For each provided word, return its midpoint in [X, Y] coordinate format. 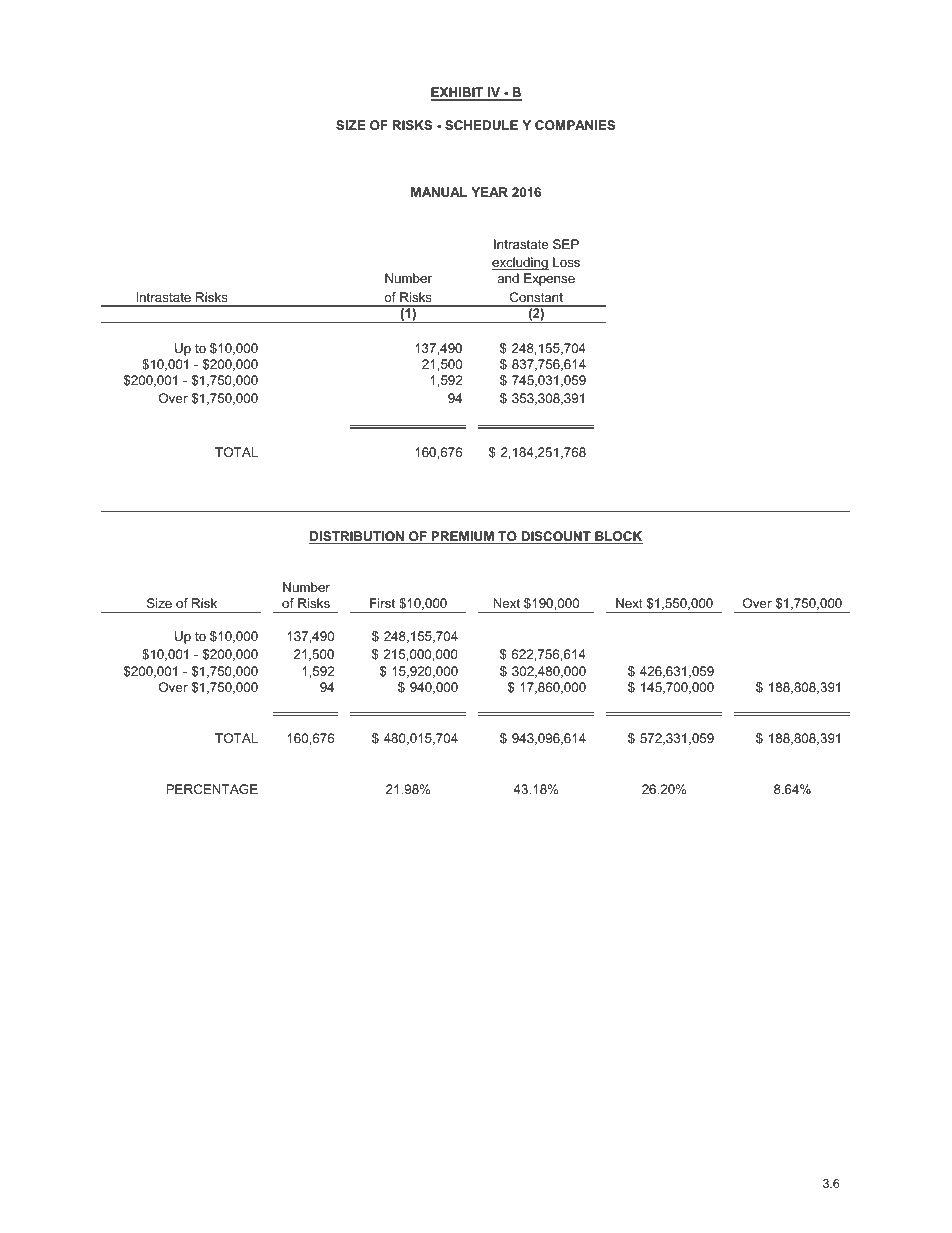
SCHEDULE [481, 125]
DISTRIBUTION [357, 537]
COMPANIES [575, 125]
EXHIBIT [458, 93]
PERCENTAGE [212, 789]
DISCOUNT [556, 537]
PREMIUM [462, 537]
